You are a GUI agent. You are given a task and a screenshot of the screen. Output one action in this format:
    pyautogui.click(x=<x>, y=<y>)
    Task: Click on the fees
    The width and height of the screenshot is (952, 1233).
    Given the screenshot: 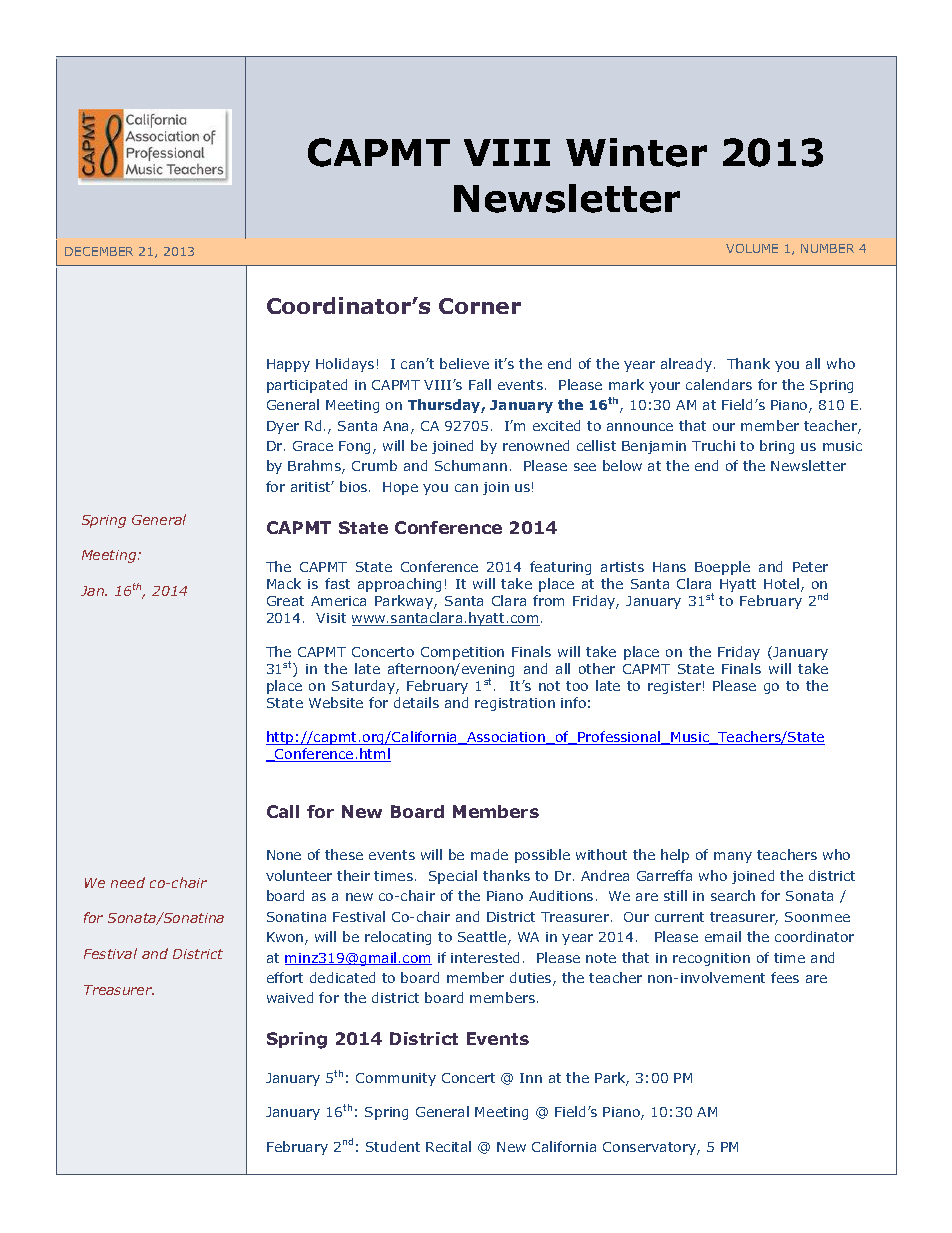 What is the action you would take?
    pyautogui.click(x=785, y=977)
